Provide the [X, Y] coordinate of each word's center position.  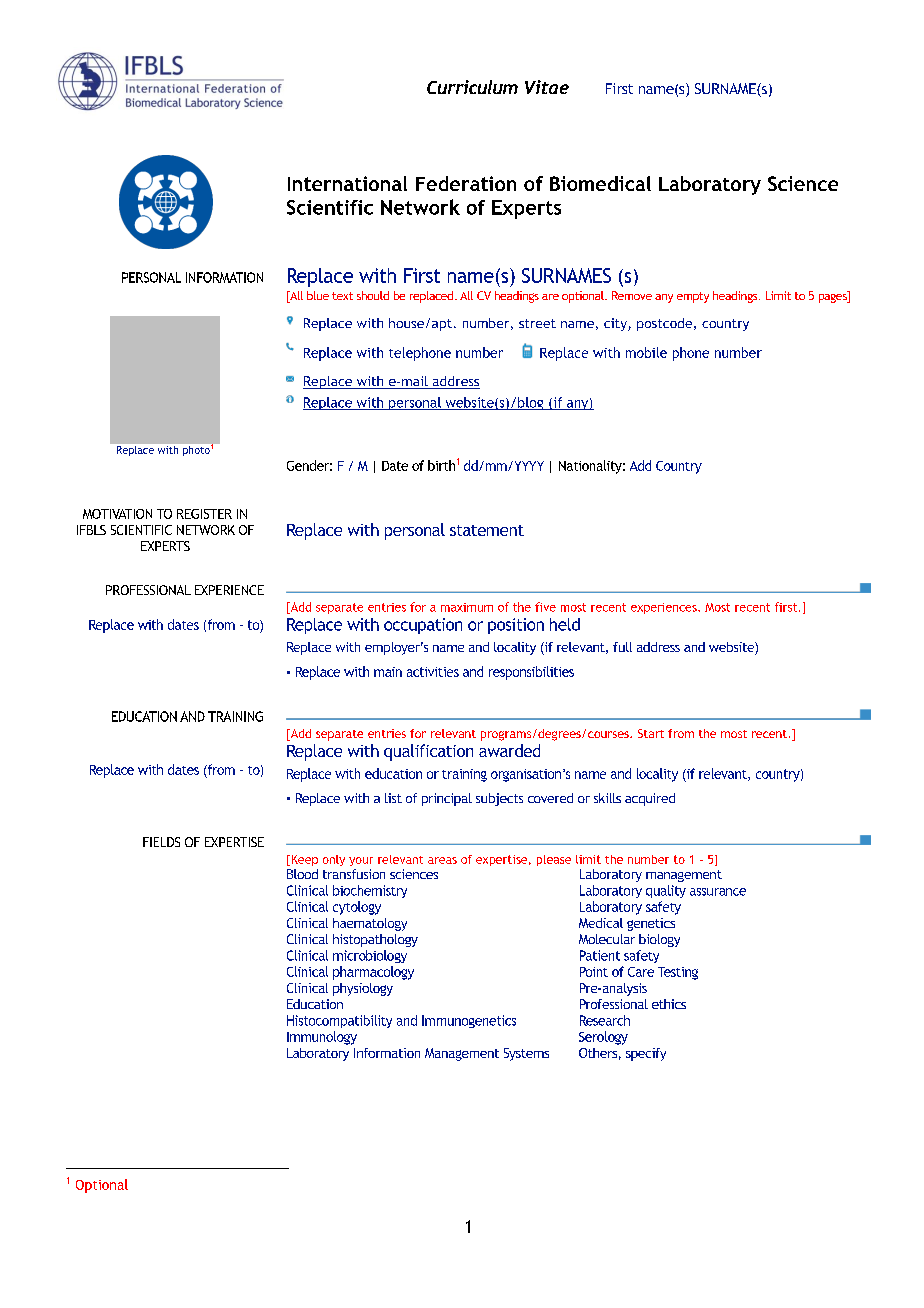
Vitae [547, 87]
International [347, 183]
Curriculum [472, 87]
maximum [467, 607]
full [622, 647]
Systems [526, 1054]
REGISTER [204, 514]
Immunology [322, 1038]
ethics [669, 1004]
